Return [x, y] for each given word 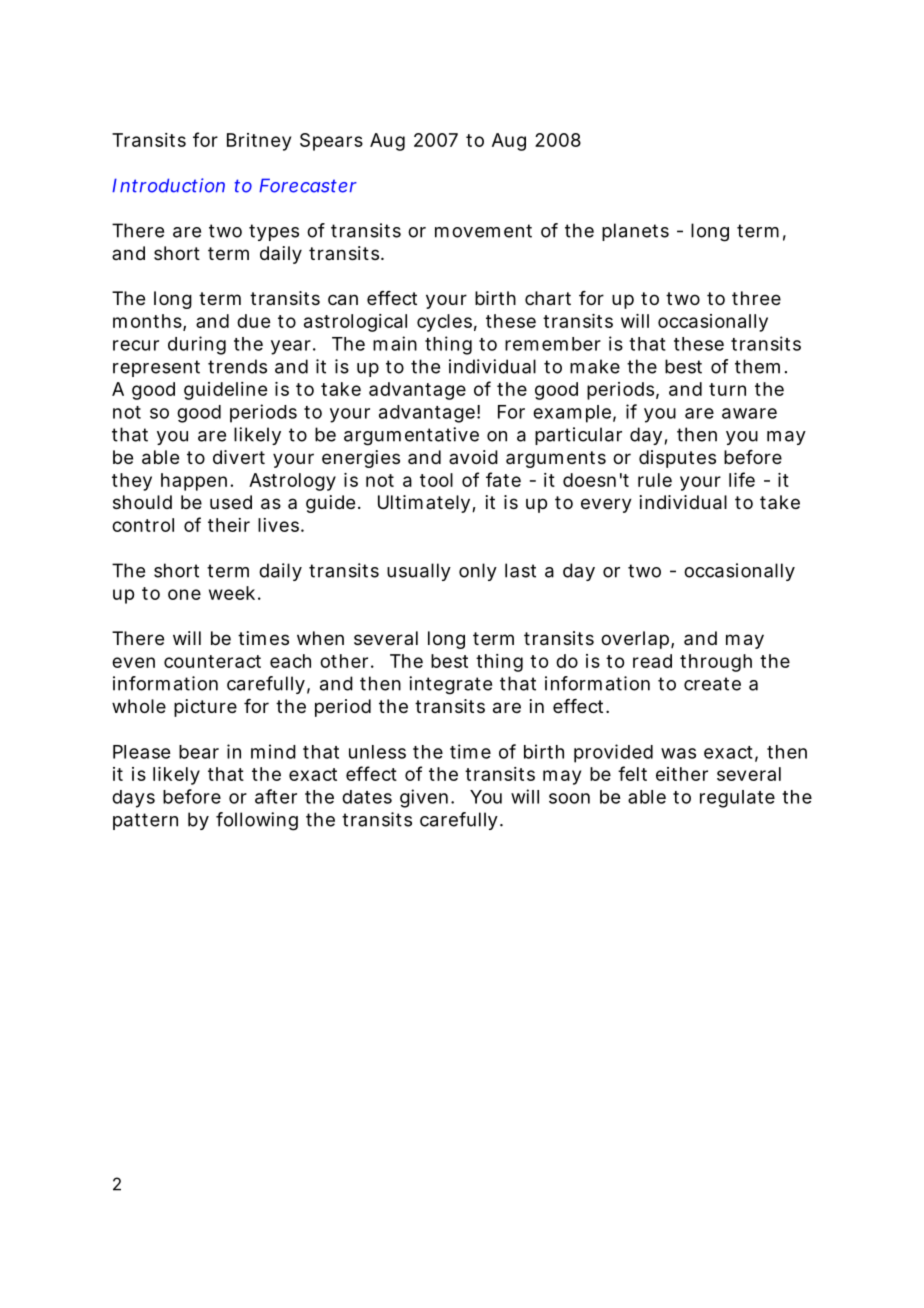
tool [436, 480]
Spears [331, 142]
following [257, 821]
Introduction [168, 185]
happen [194, 482]
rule [655, 480]
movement [483, 231]
